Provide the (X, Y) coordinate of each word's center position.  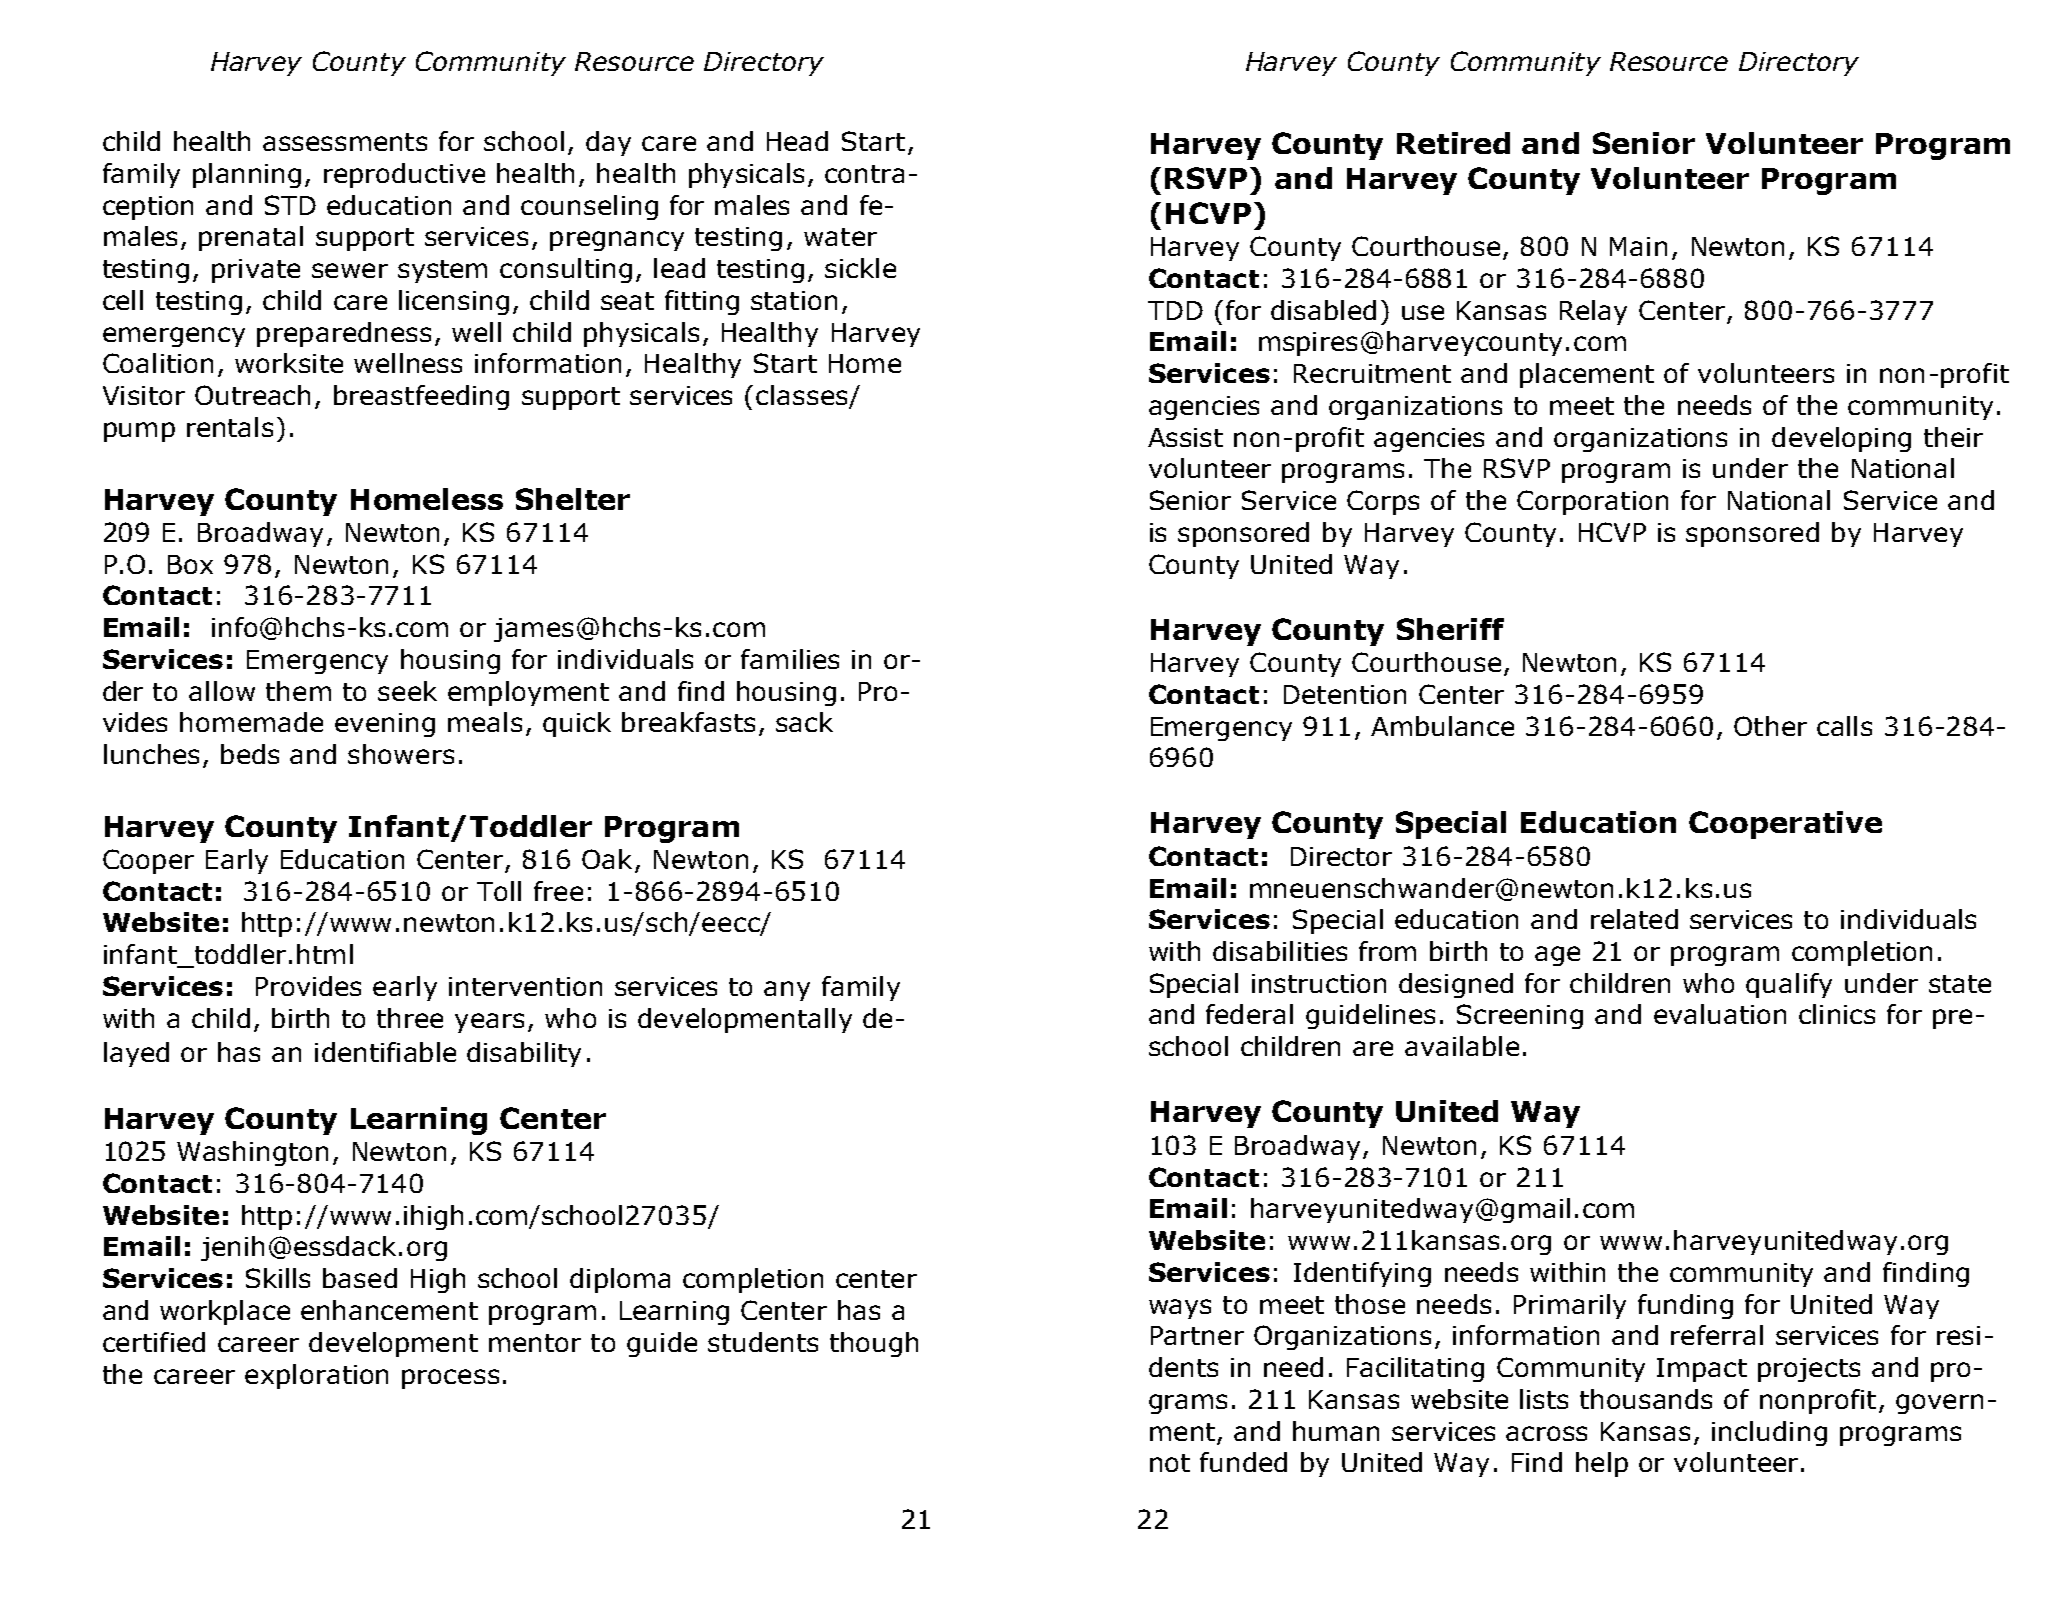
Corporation (1592, 502)
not (1170, 1463)
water (840, 237)
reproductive (404, 175)
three (410, 1018)
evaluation (1720, 1014)
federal (1249, 1014)
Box (190, 564)
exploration (316, 1376)
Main (1638, 246)
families (790, 659)
